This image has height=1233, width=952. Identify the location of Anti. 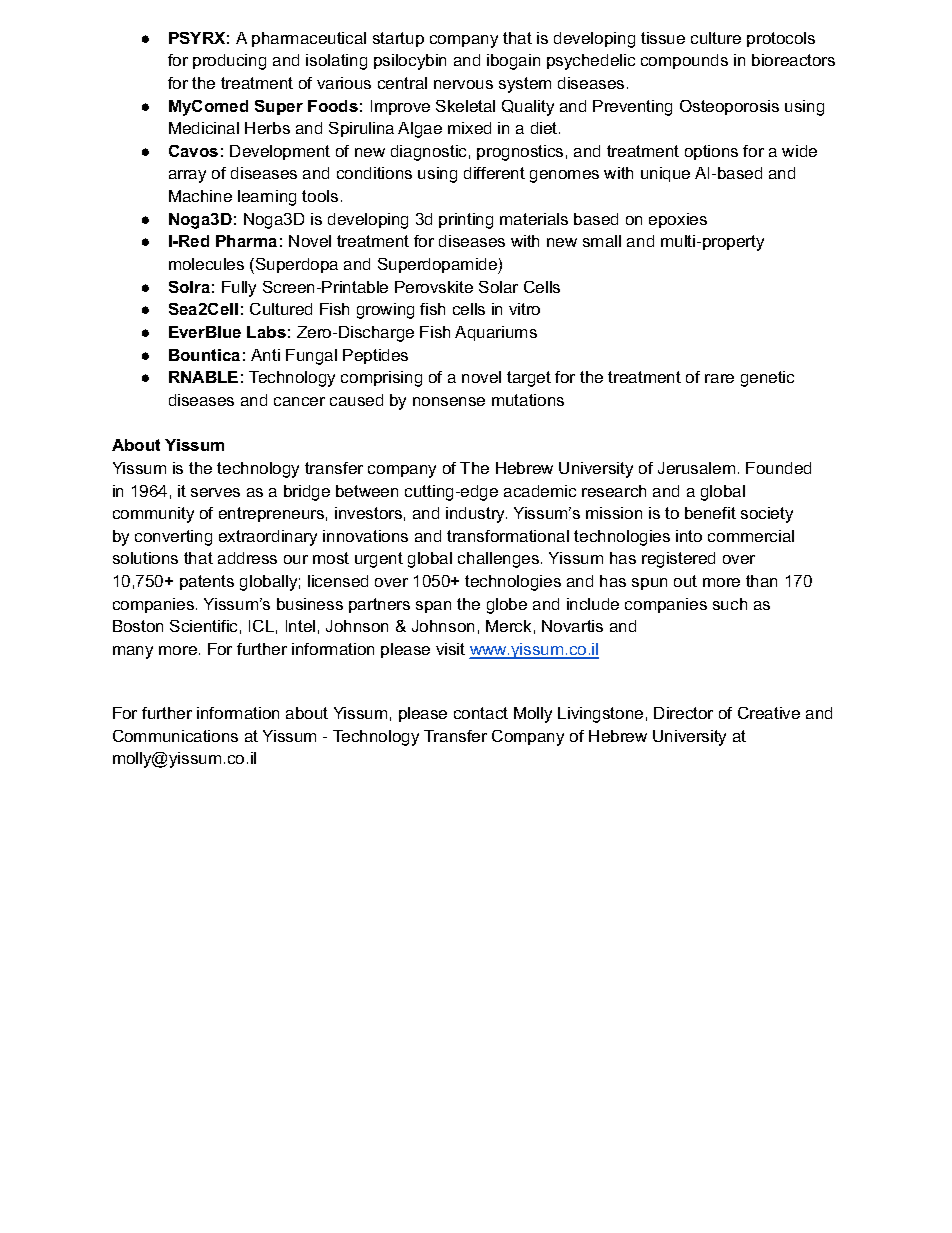
(265, 355).
